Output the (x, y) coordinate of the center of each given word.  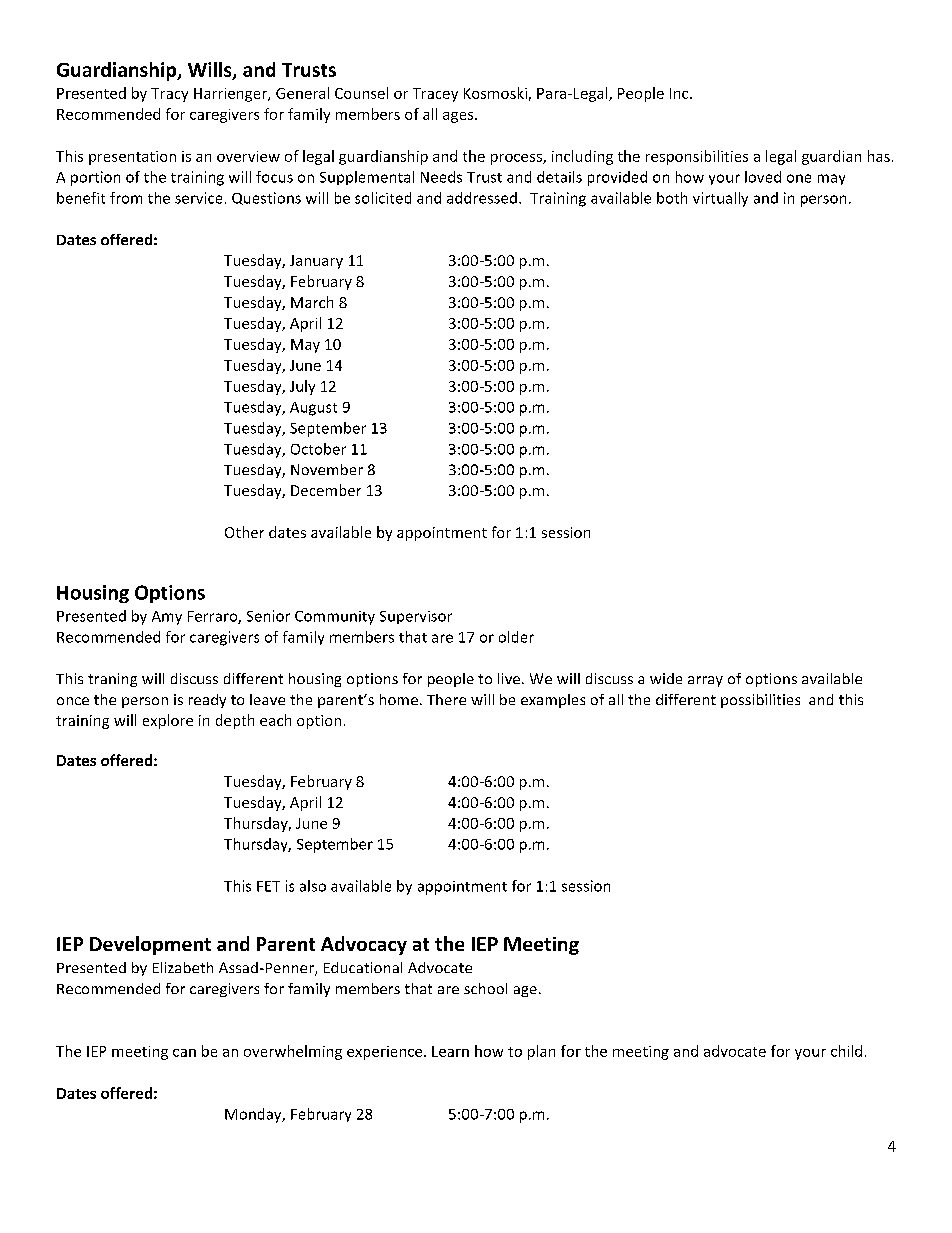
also (313, 886)
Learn (450, 1051)
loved (763, 177)
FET (268, 886)
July (302, 387)
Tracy (169, 95)
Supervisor (416, 617)
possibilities (760, 701)
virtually (720, 199)
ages (459, 117)
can (184, 1053)
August (313, 409)
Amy (167, 618)
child (846, 1051)
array (705, 681)
